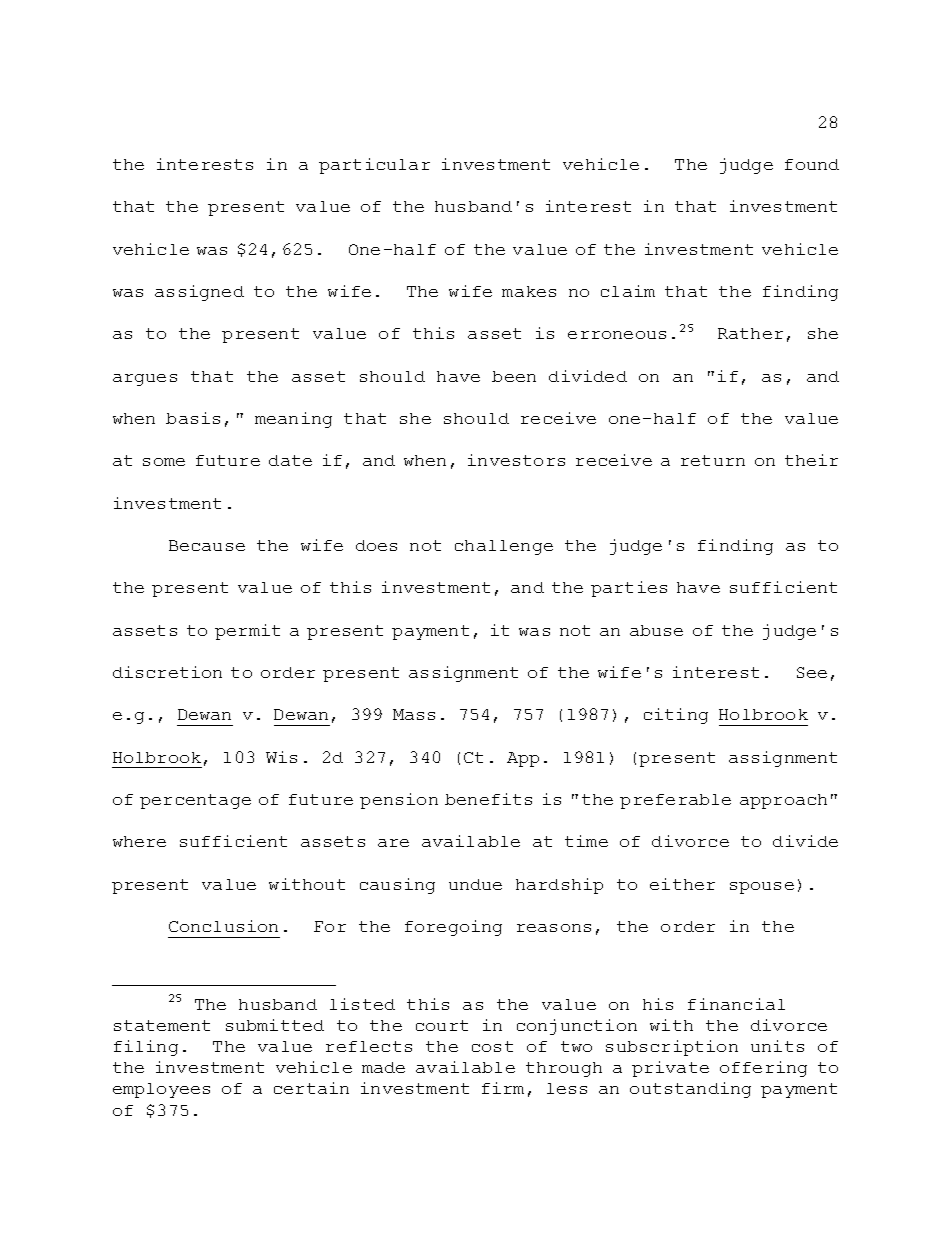 The width and height of the document is (952, 1233). I want to click on challenge, so click(504, 547).
